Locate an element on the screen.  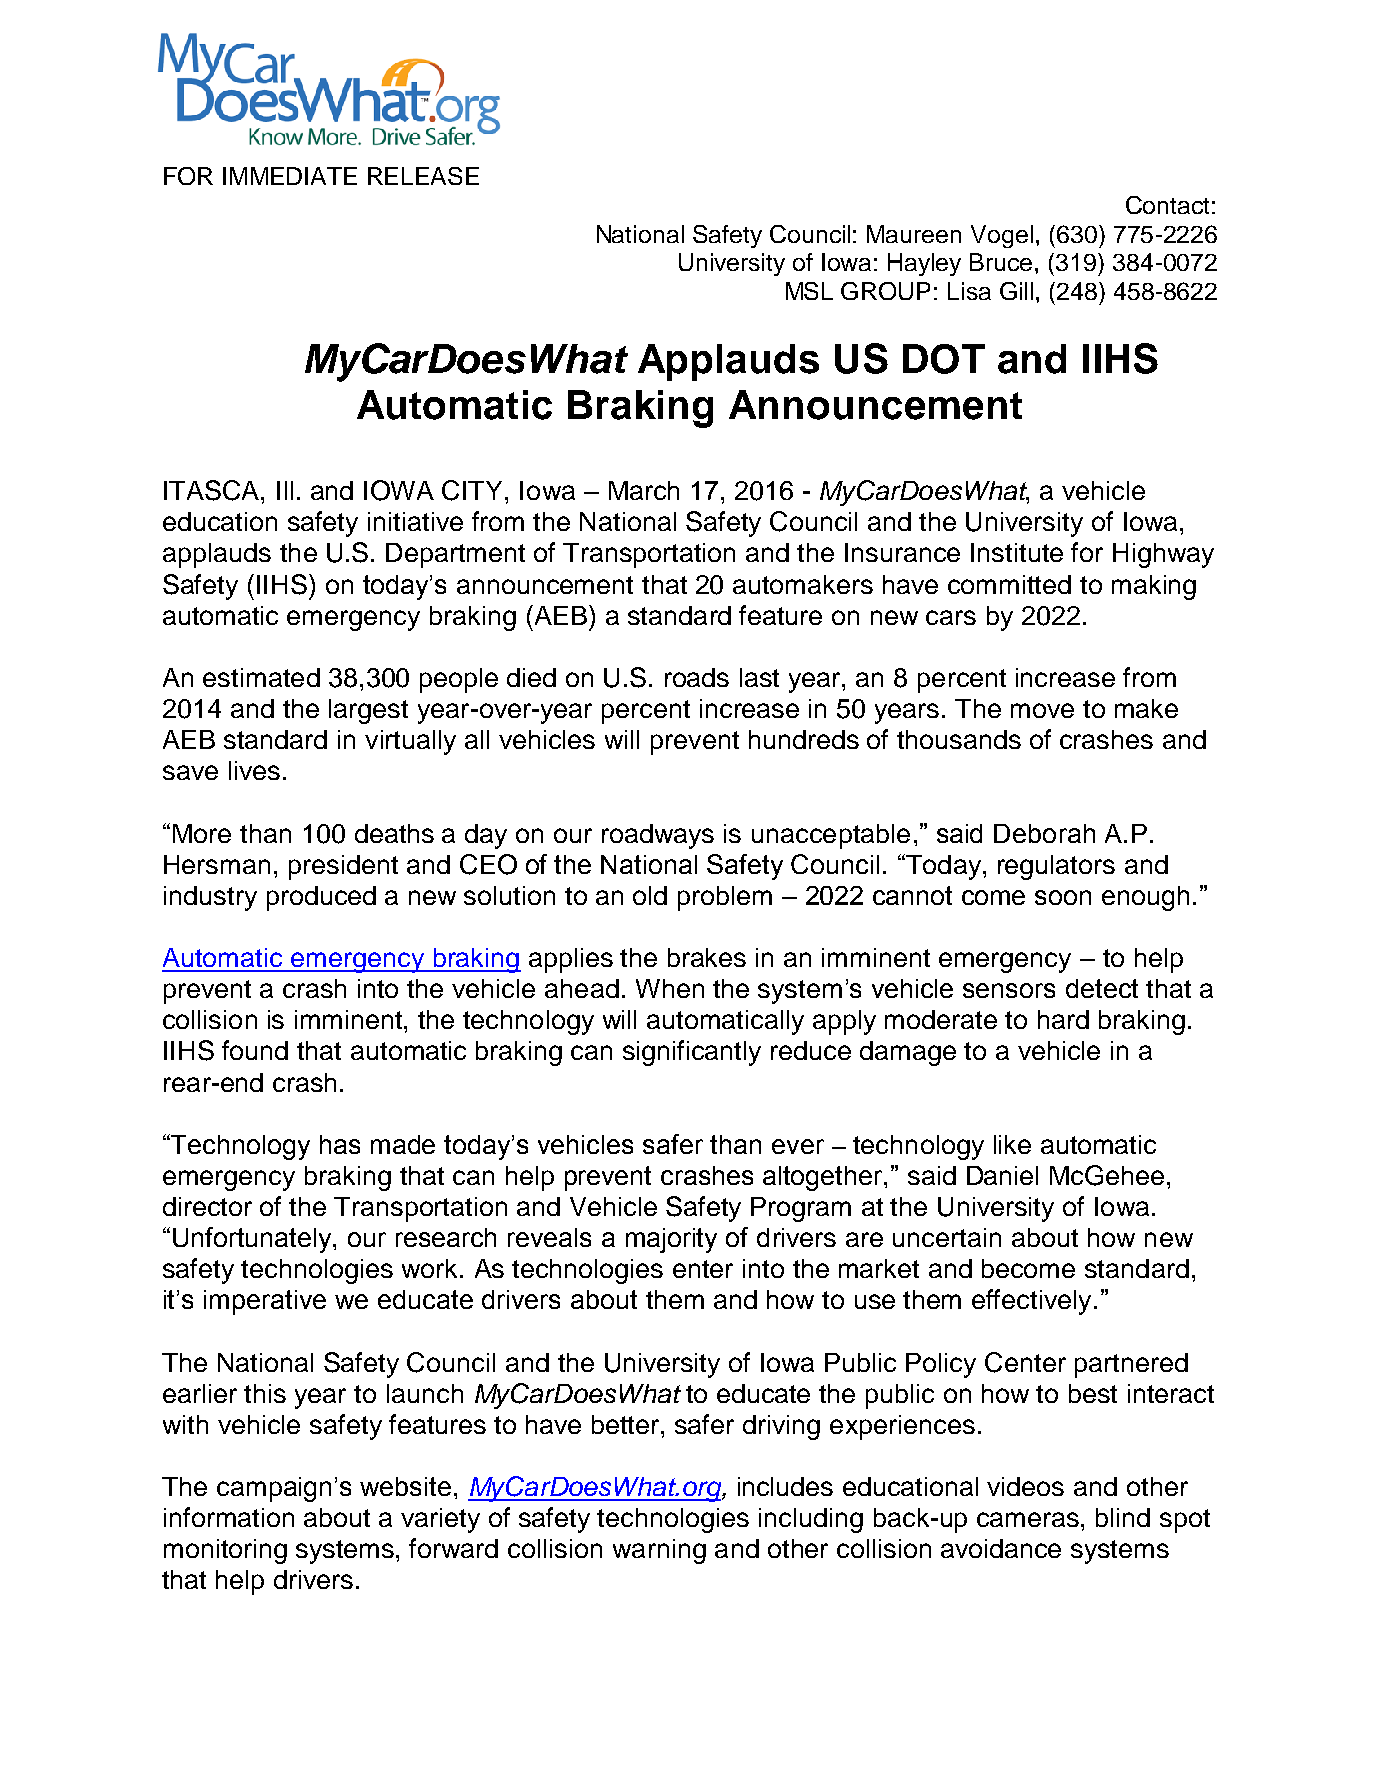
warning is located at coordinates (659, 1551).
